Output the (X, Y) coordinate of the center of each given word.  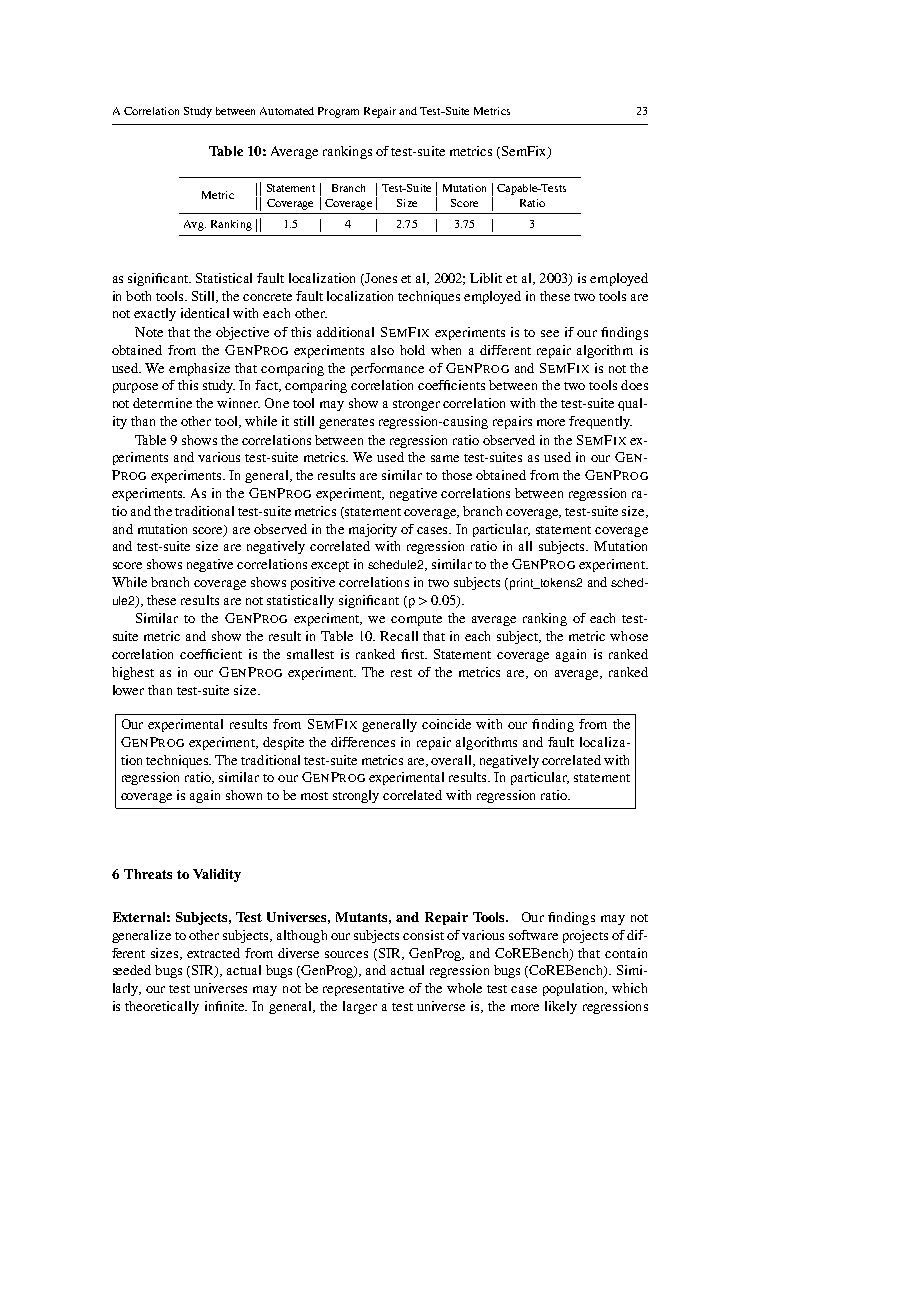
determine (162, 403)
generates (346, 423)
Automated (287, 111)
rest (401, 673)
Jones (380, 278)
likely (561, 1007)
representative (363, 989)
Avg (195, 225)
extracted (213, 953)
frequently (600, 422)
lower (128, 690)
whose (629, 636)
